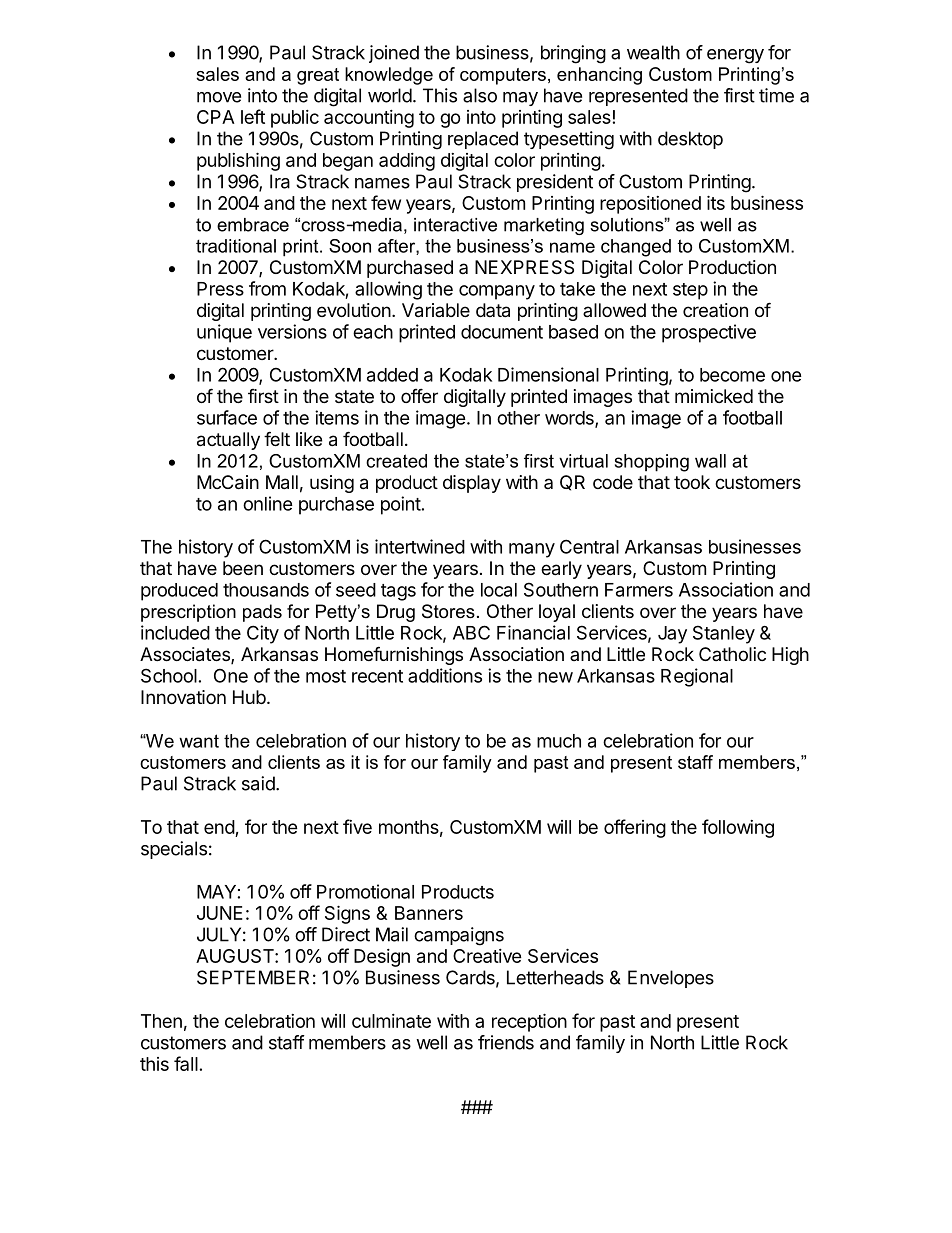  What do you see at coordinates (480, 95) in the image?
I see `also` at bounding box center [480, 95].
